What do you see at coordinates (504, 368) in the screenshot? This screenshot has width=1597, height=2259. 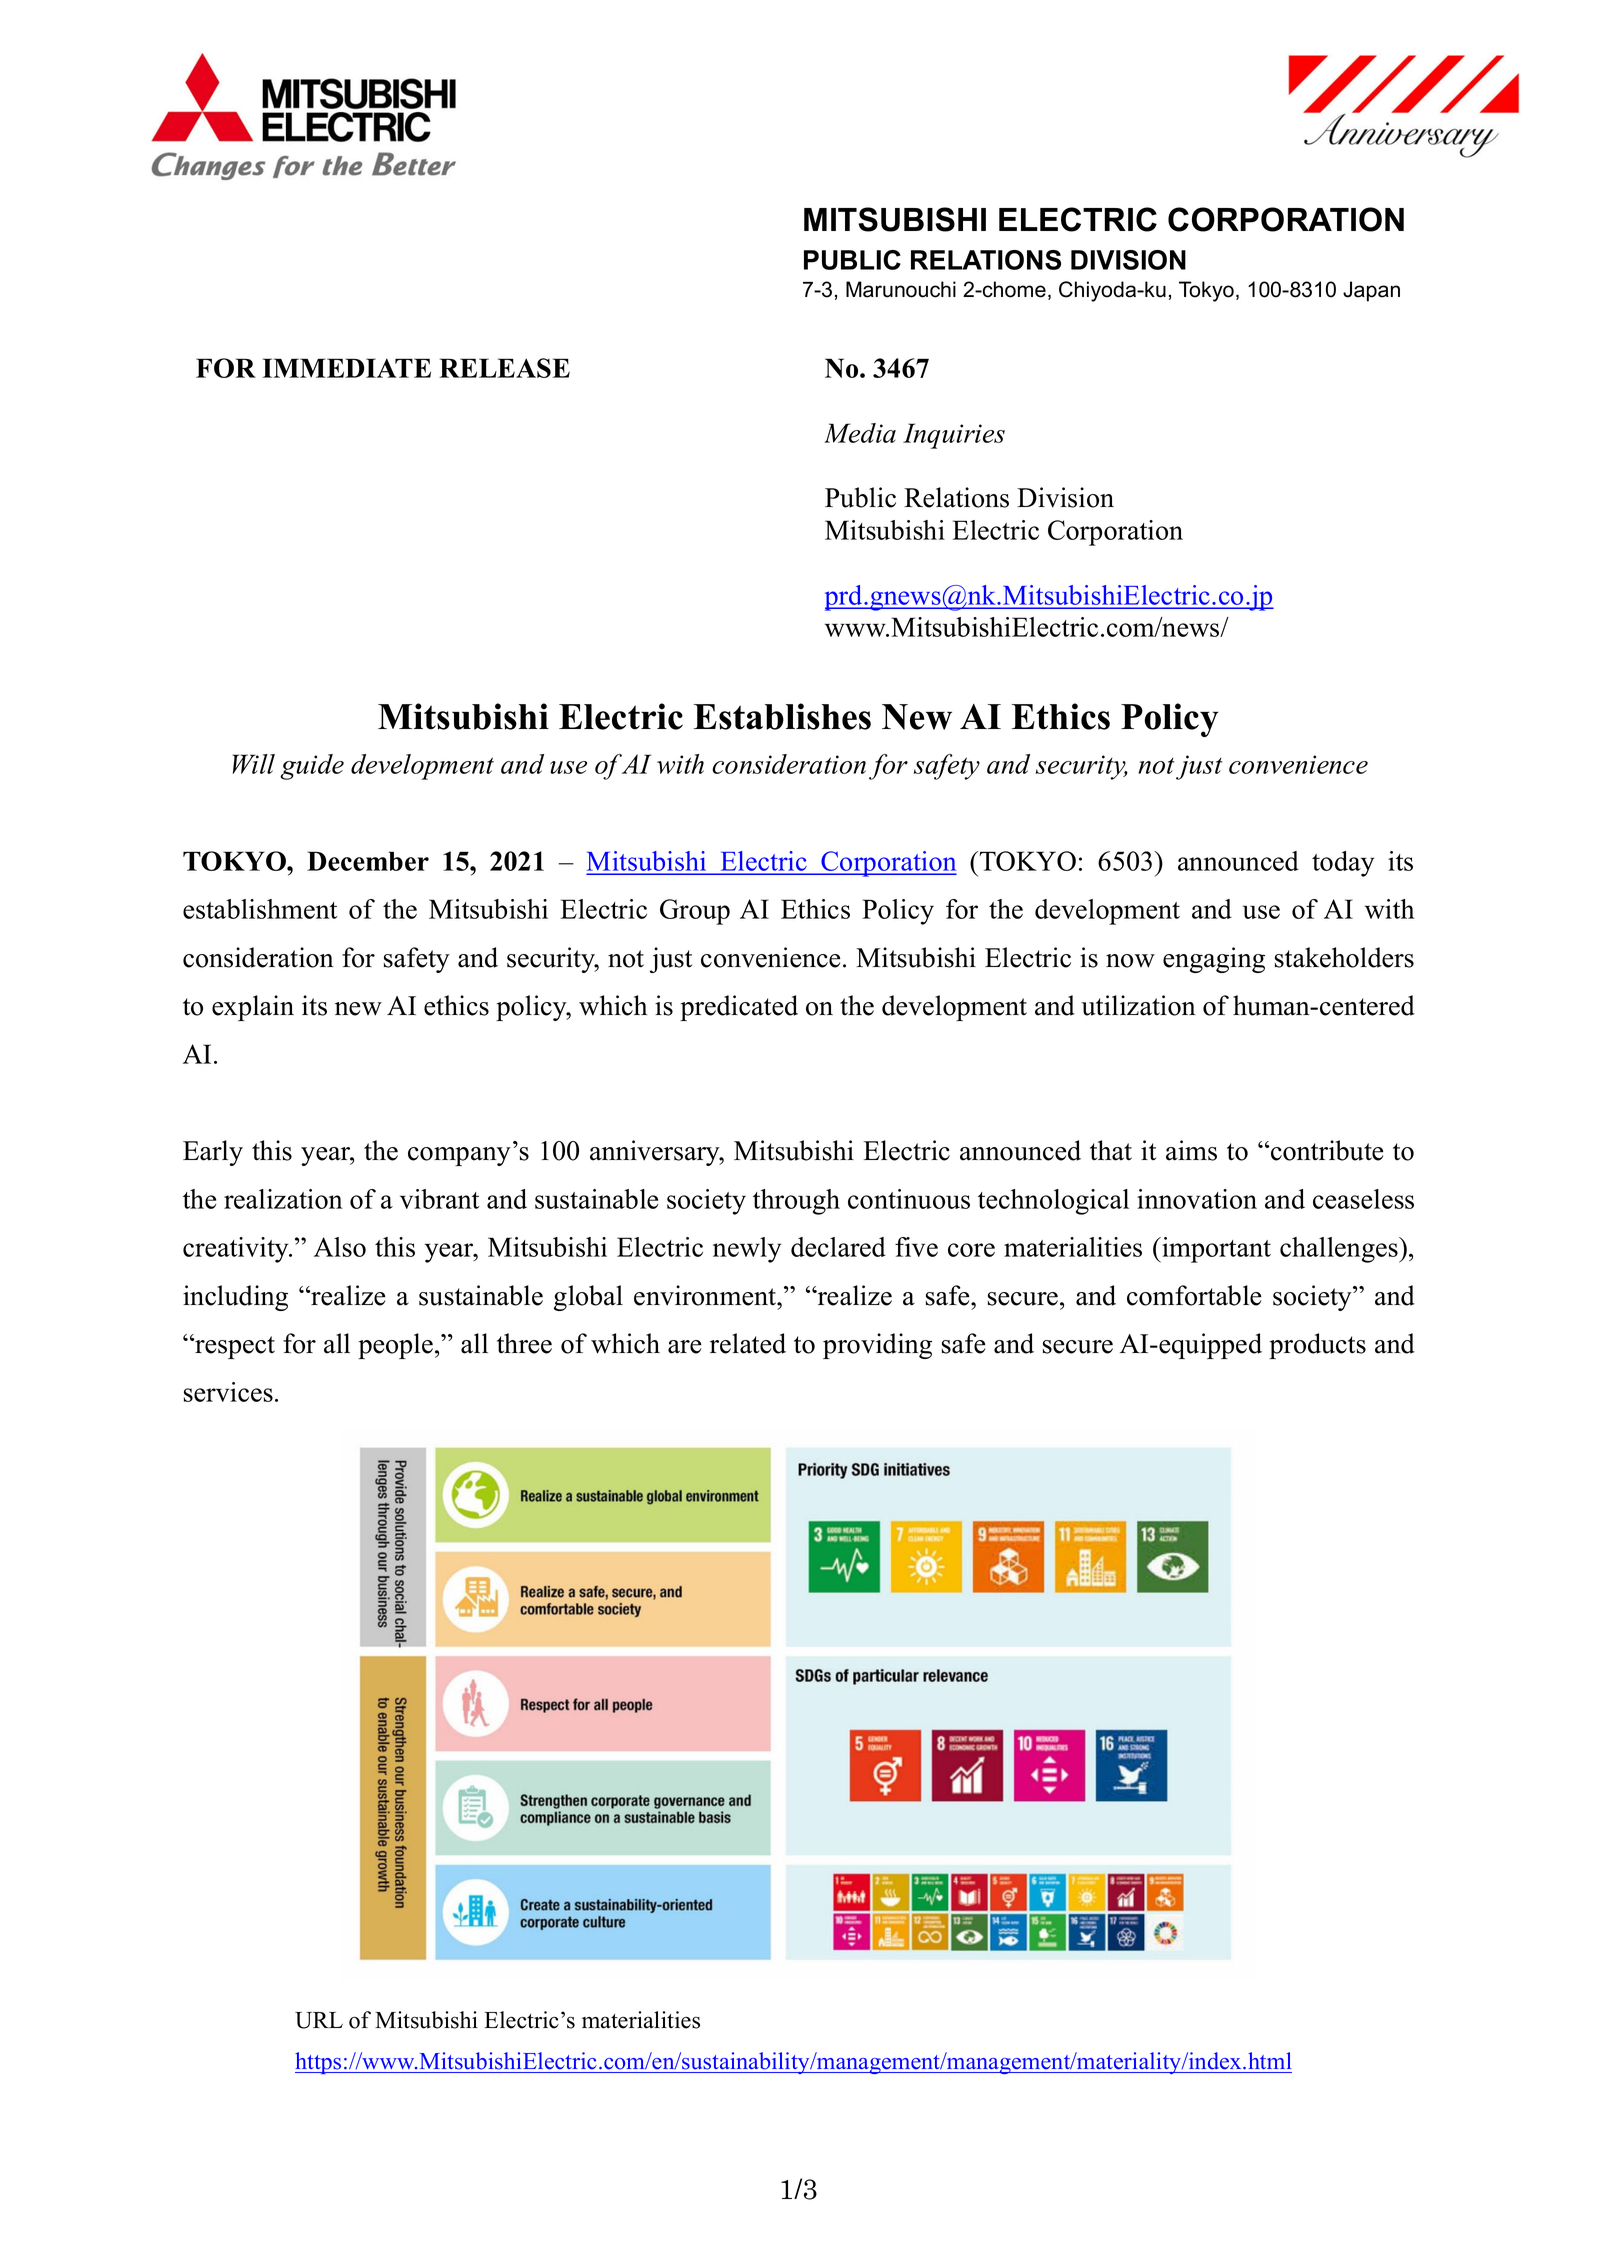 I see `RELEASE` at bounding box center [504, 368].
